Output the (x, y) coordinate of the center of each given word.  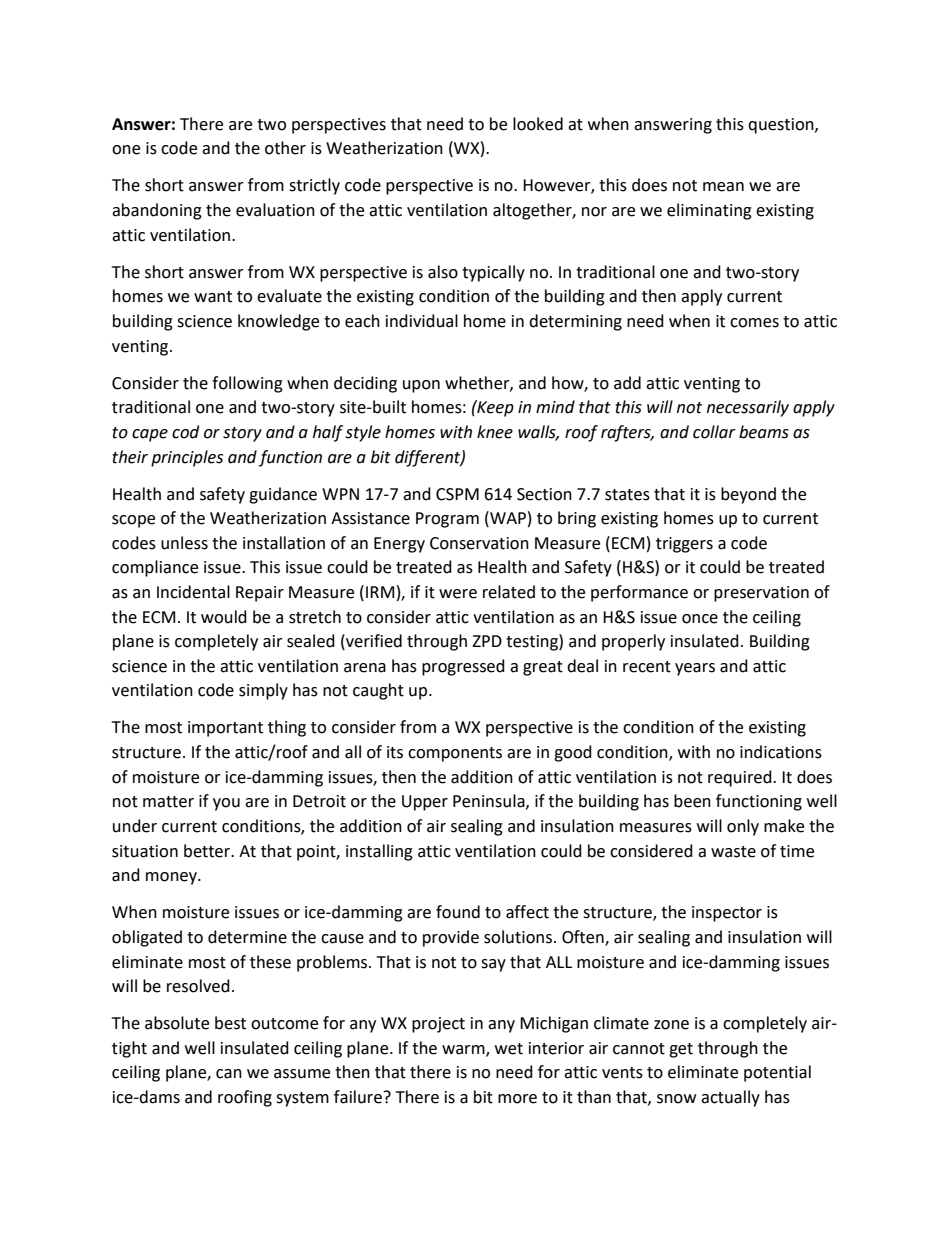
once (700, 619)
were (458, 594)
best (230, 1023)
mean (723, 187)
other (285, 148)
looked (538, 124)
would (224, 617)
